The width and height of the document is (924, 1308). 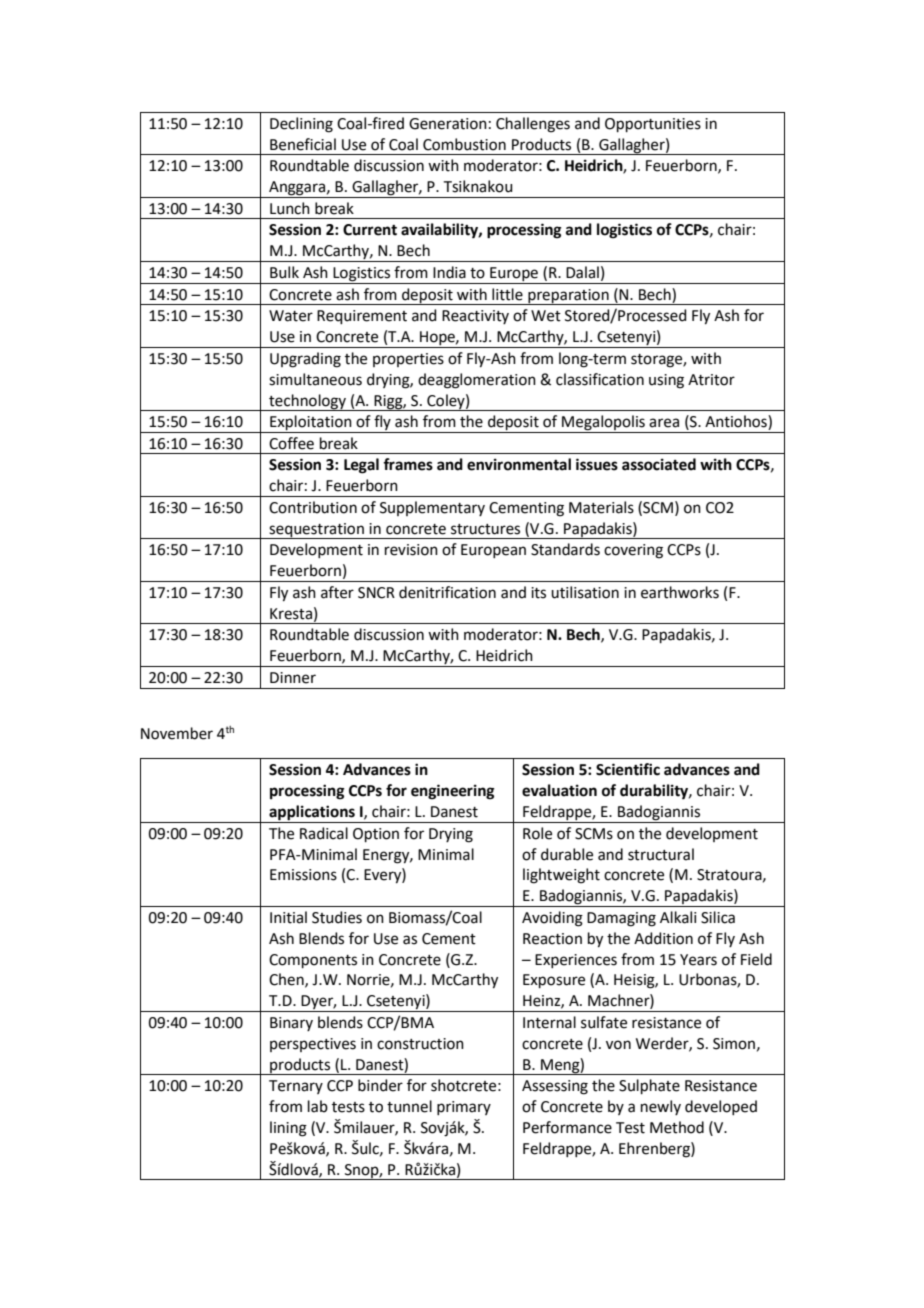 I want to click on Combustion, so click(x=464, y=144).
